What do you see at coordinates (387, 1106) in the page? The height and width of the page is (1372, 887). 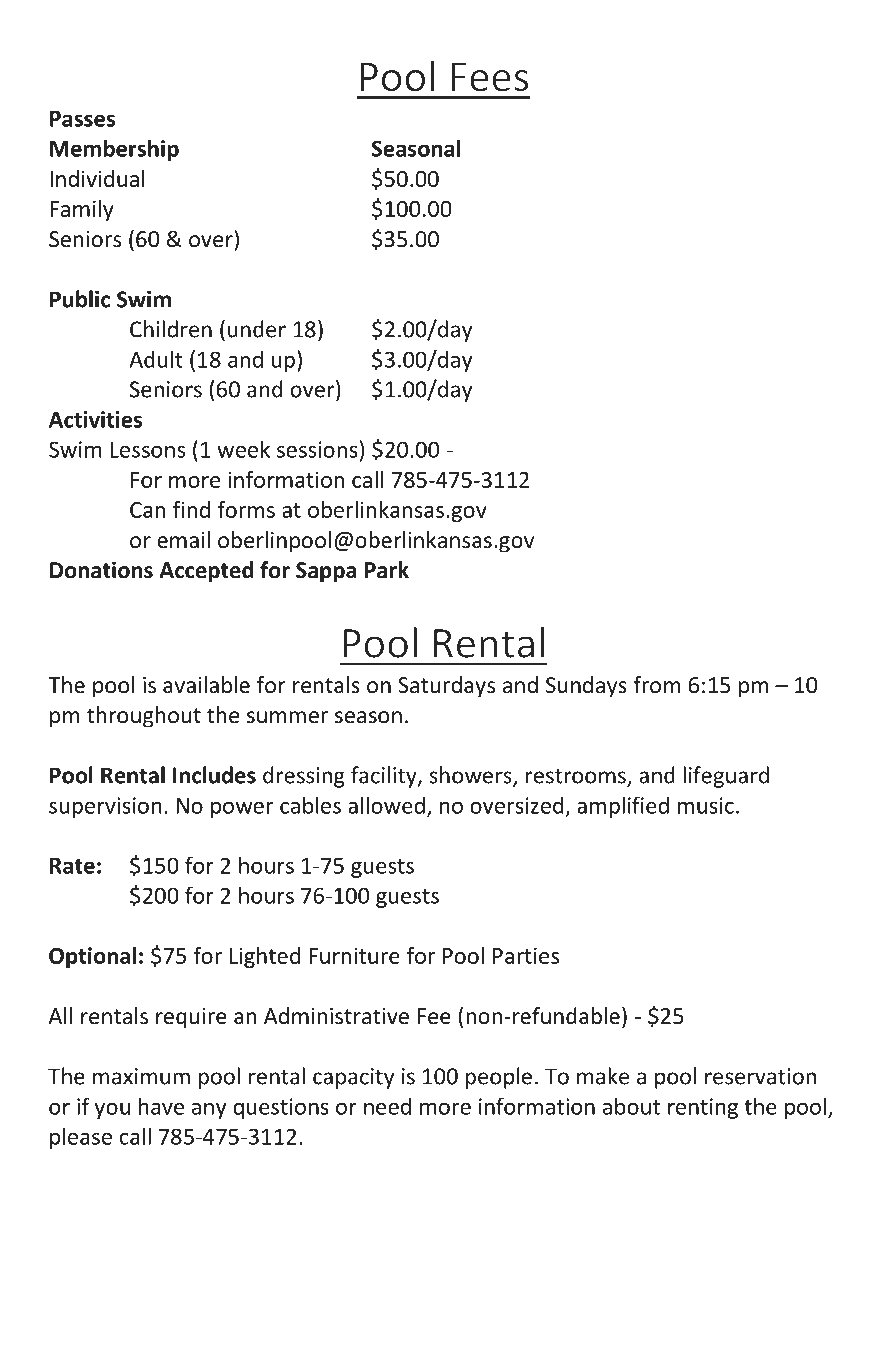 I see `need` at bounding box center [387, 1106].
